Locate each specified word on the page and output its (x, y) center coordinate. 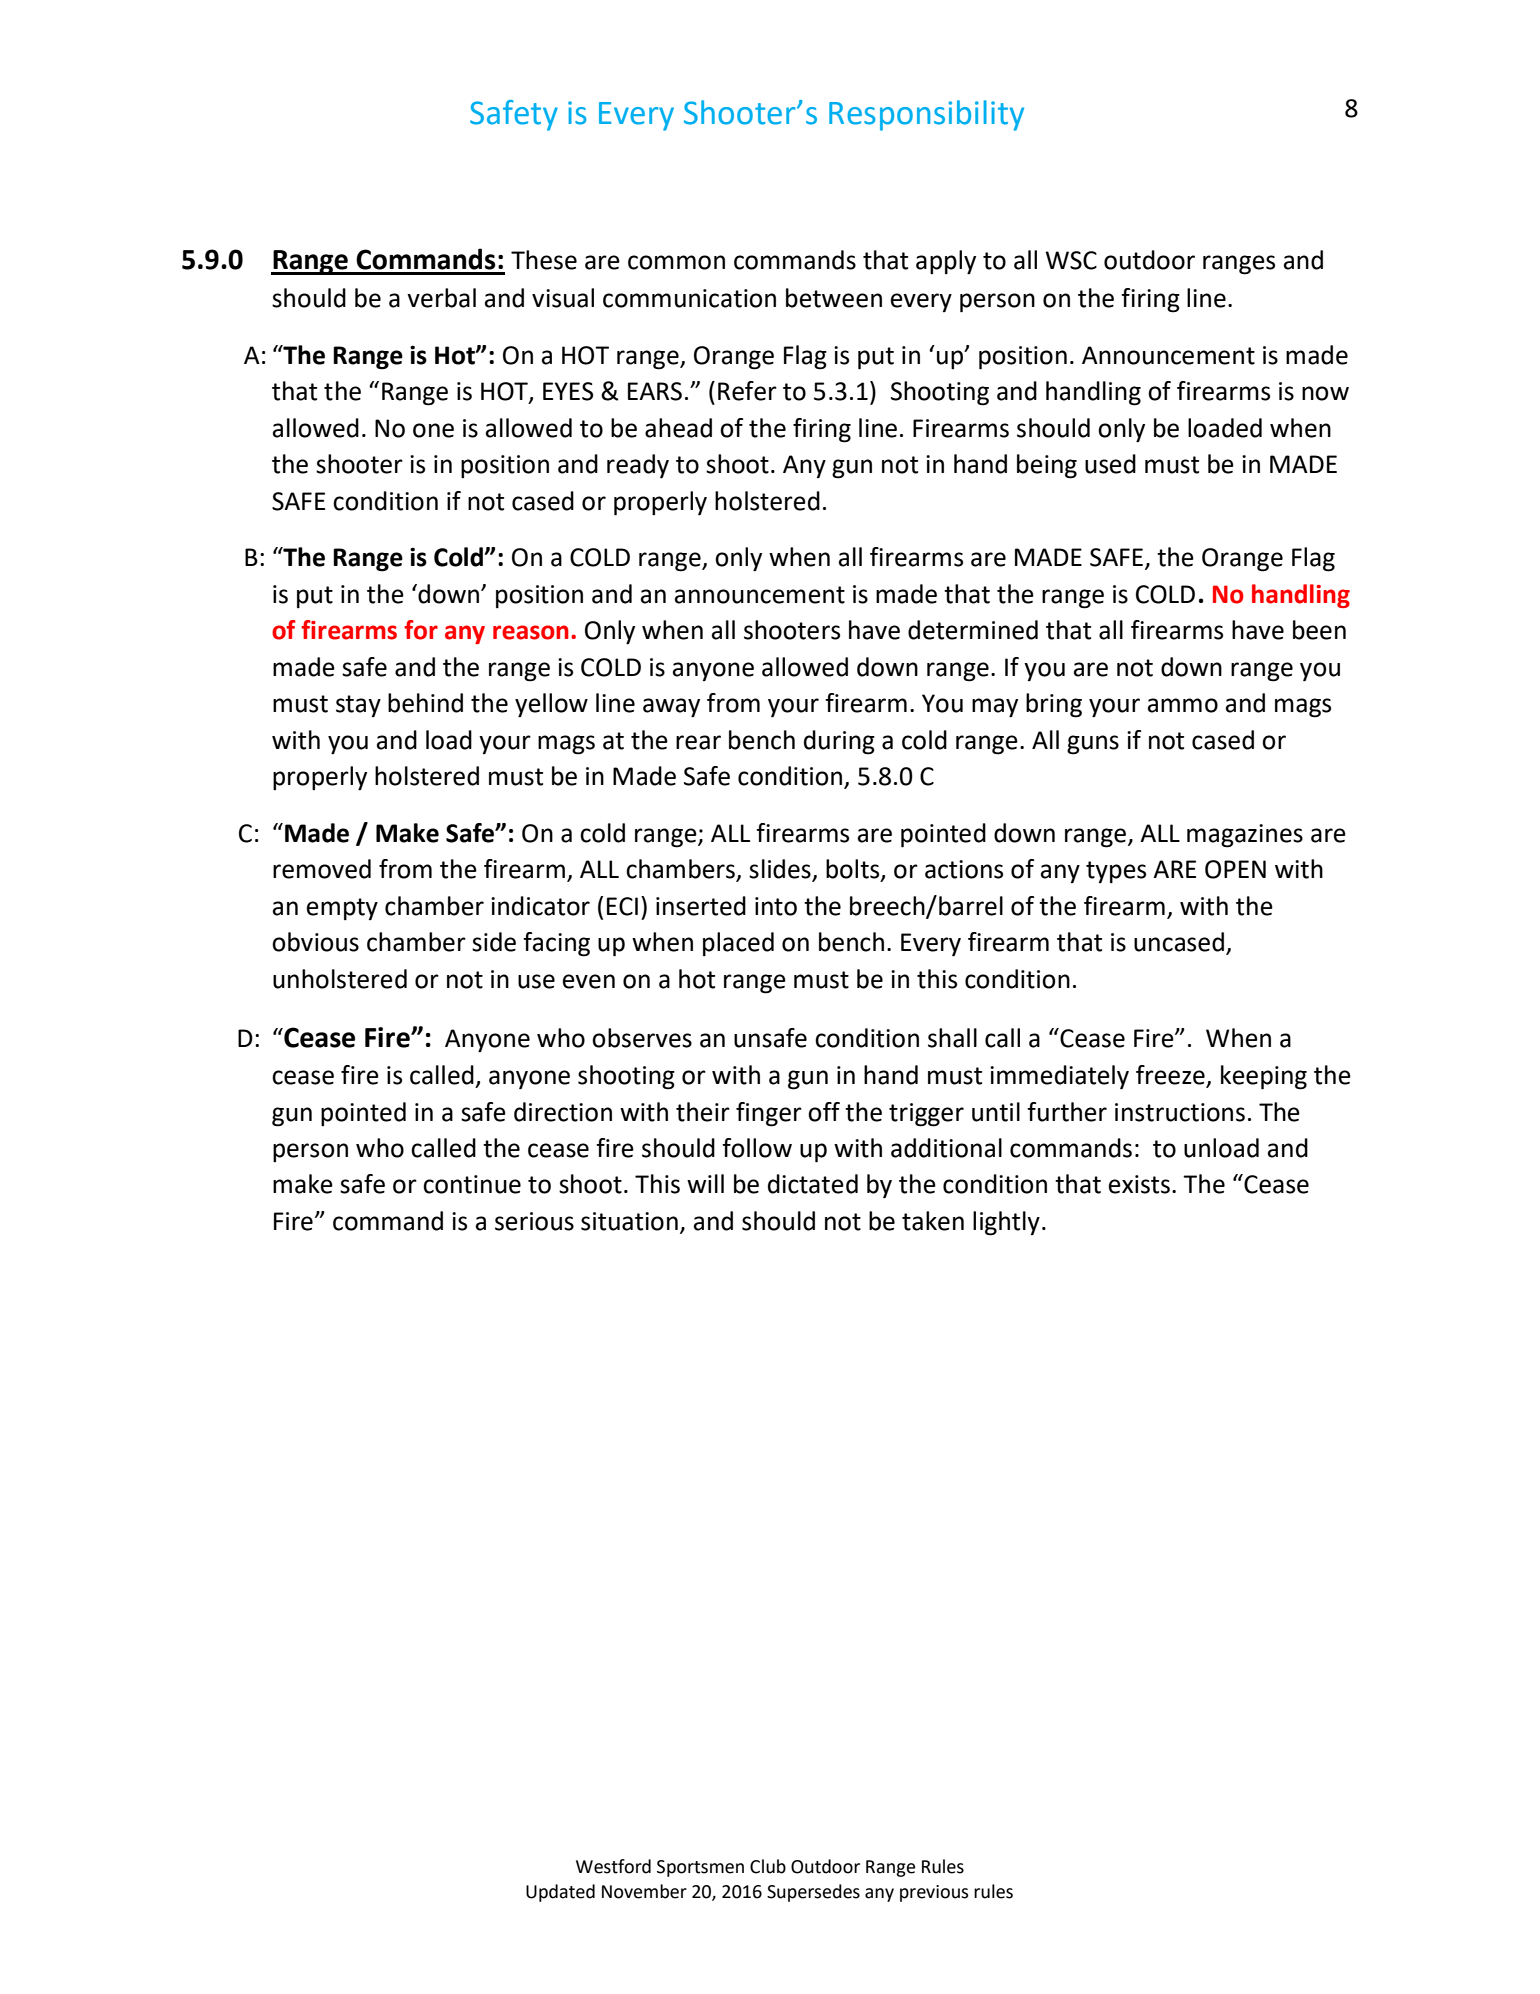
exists (1139, 1184)
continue (472, 1184)
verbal (441, 298)
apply (946, 262)
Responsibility (926, 115)
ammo (1183, 705)
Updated (560, 1893)
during (839, 742)
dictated (813, 1184)
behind (425, 703)
